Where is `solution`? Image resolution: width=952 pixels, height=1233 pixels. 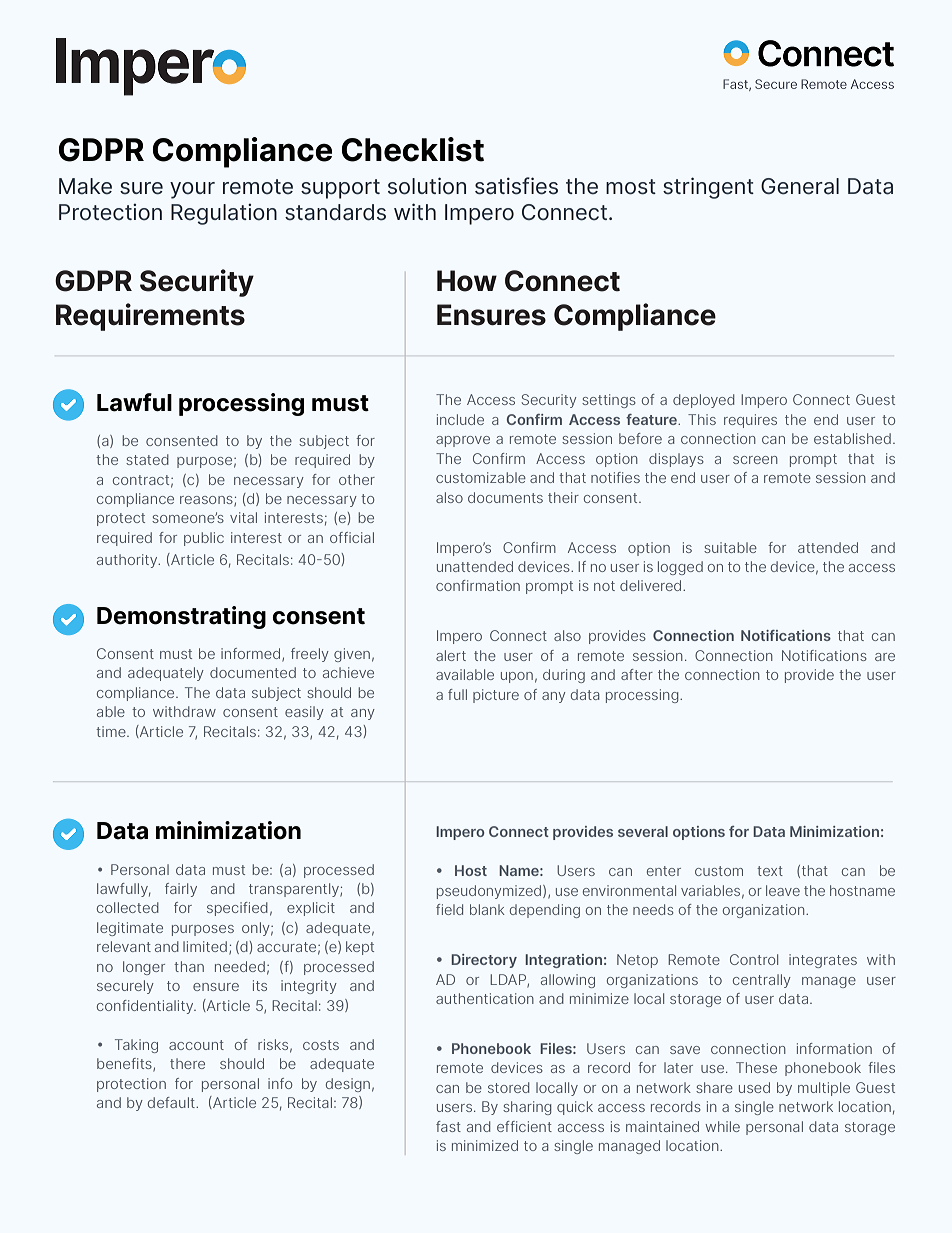 solution is located at coordinates (427, 186).
